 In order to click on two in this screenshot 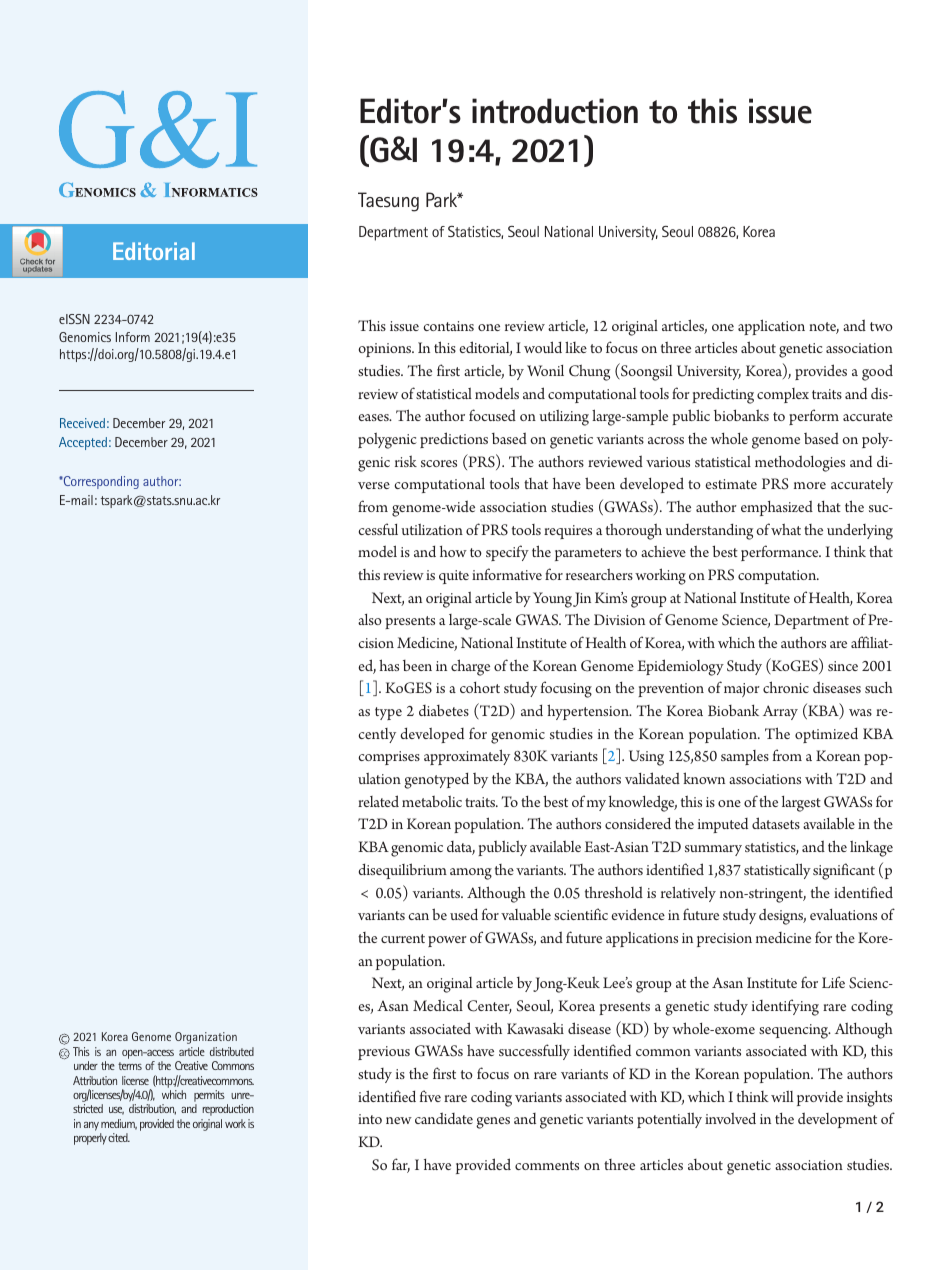, I will do `click(881, 326)`.
